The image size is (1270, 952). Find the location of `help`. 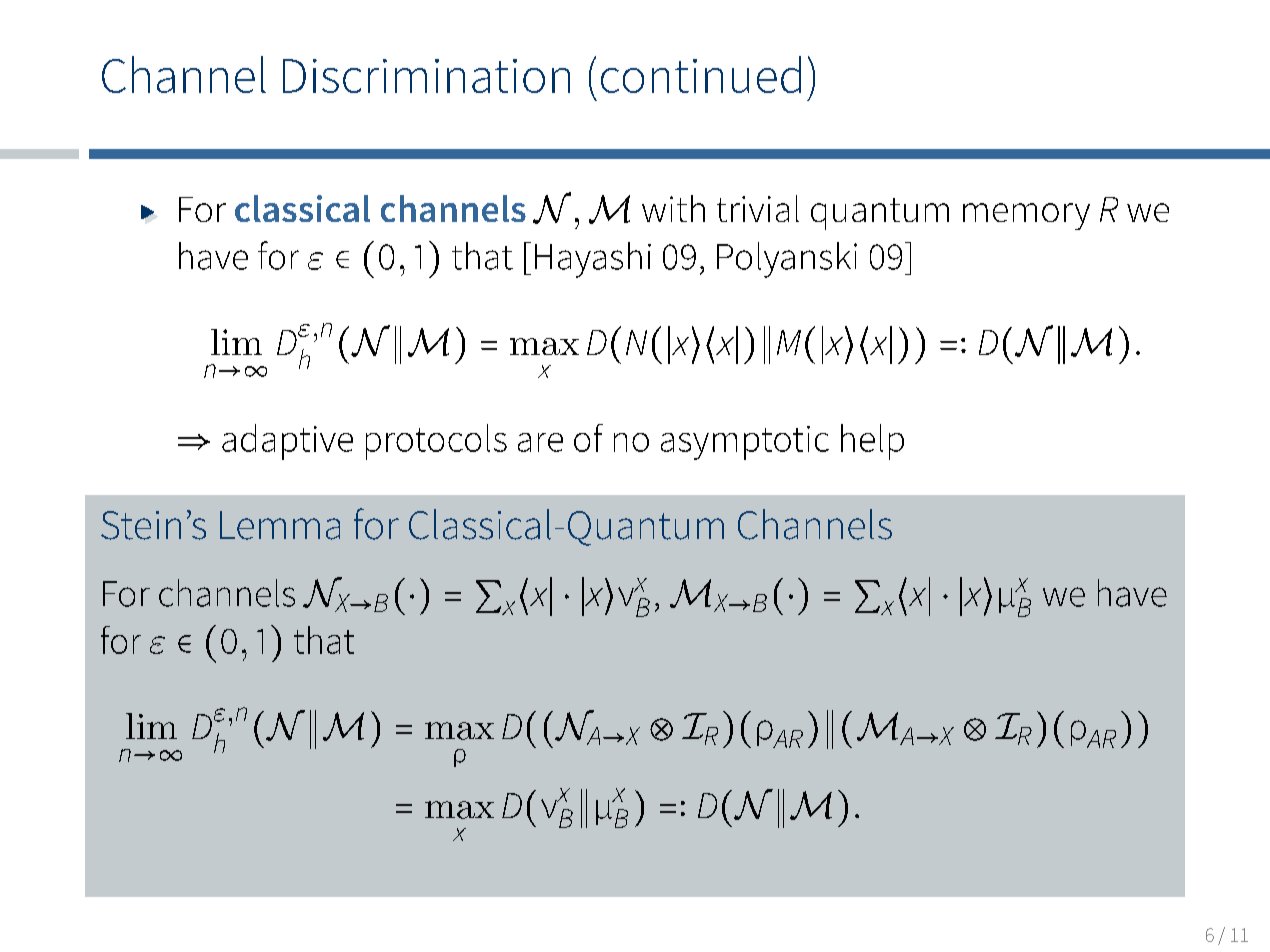

help is located at coordinates (872, 442).
